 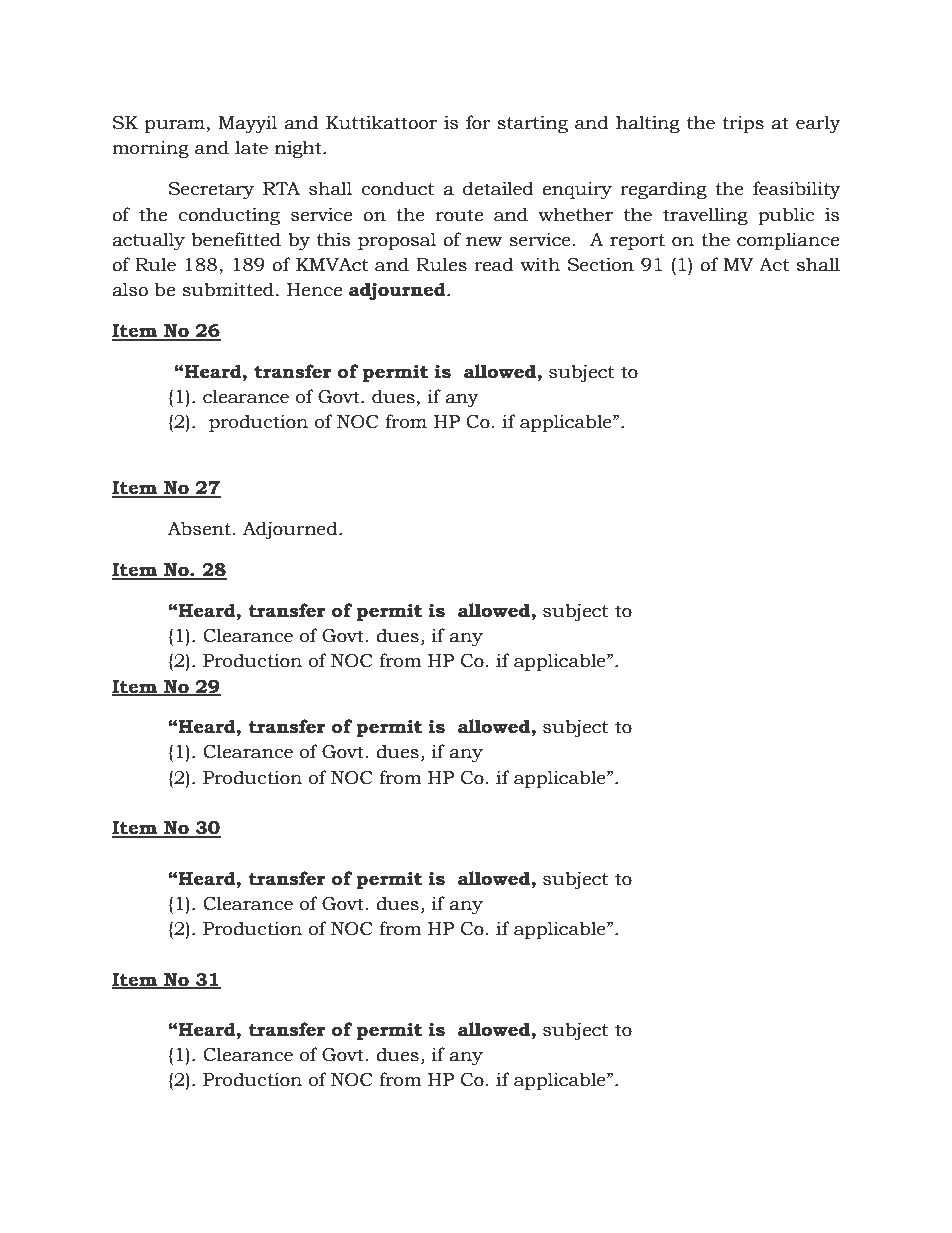 I want to click on submitted, so click(x=228, y=289).
